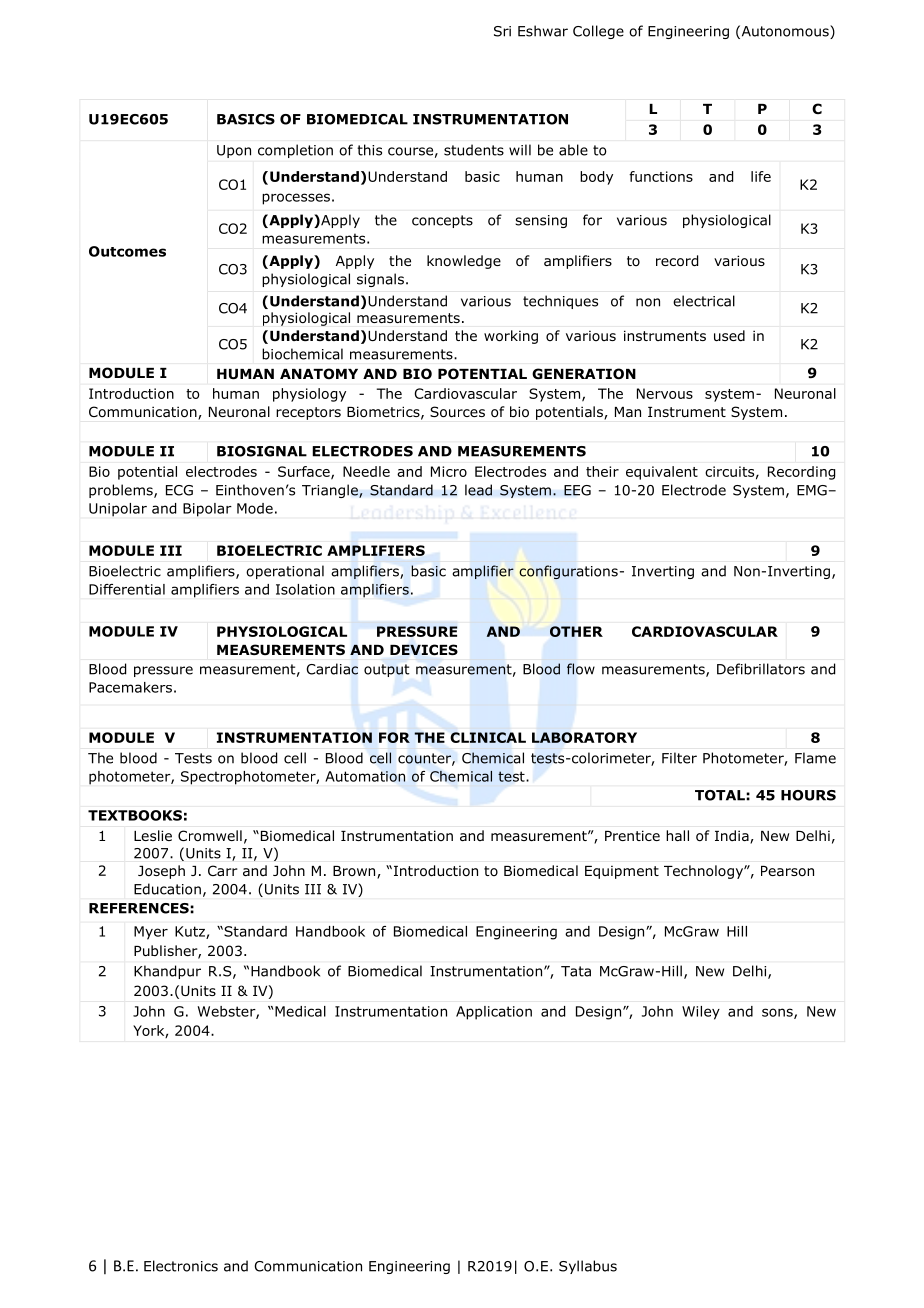 This page has width=924, height=1308. What do you see at coordinates (761, 176) in the page?
I see `life` at bounding box center [761, 176].
